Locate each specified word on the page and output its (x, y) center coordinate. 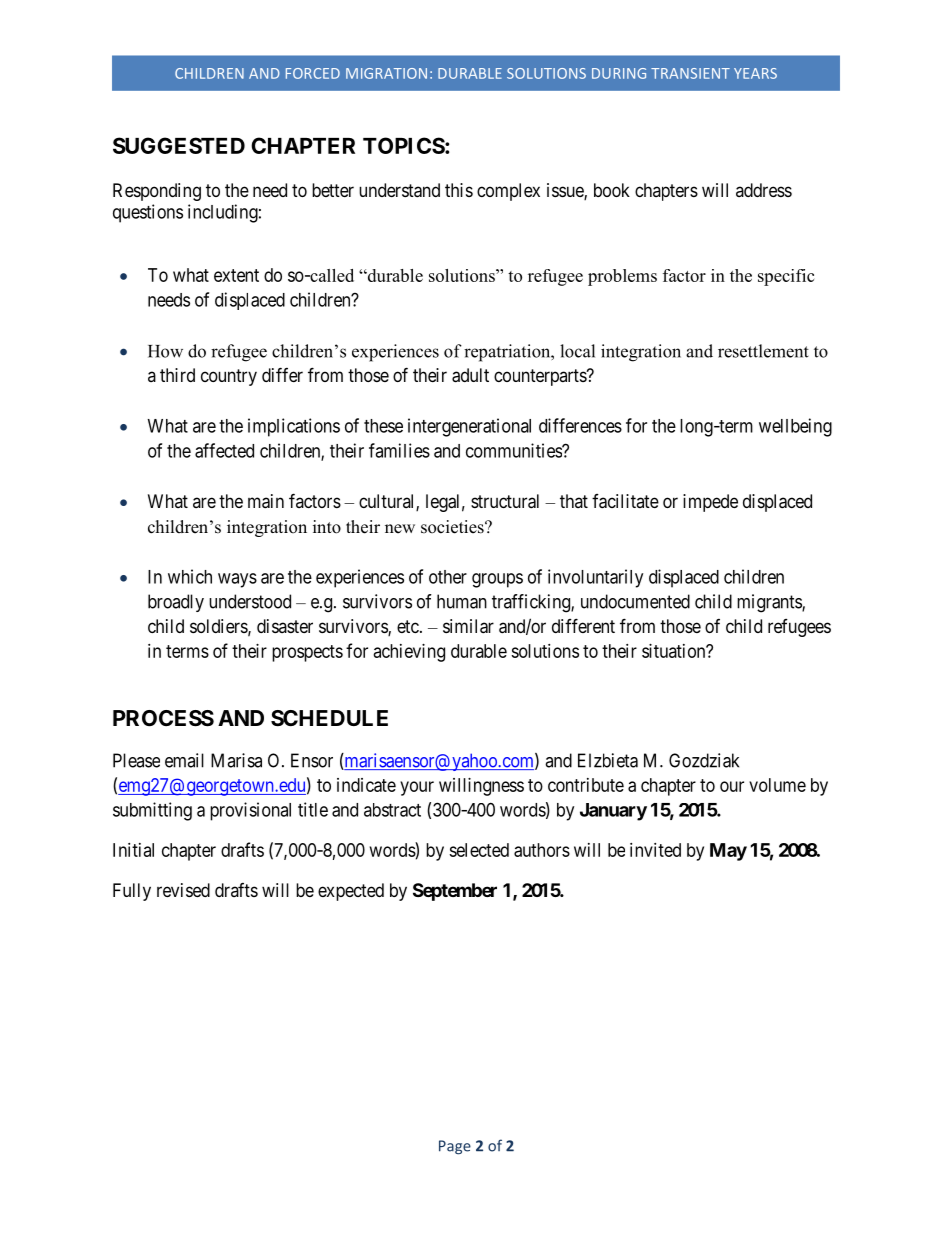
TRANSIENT (690, 73)
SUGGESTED (179, 145)
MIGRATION (386, 73)
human (462, 601)
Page (455, 1147)
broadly (176, 603)
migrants (770, 603)
